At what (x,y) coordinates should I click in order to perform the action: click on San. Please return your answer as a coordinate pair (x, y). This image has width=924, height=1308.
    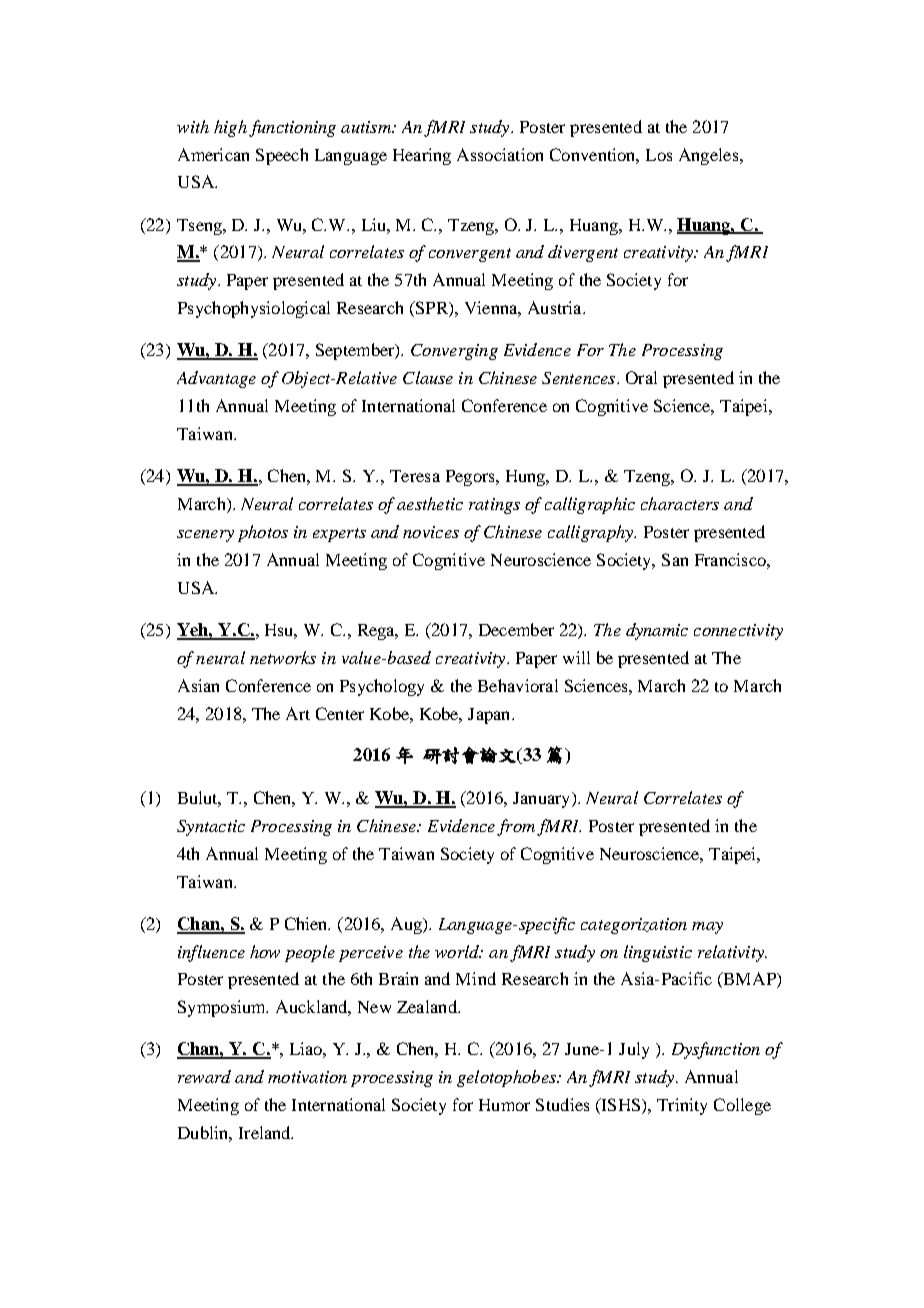
    Looking at the image, I should click on (675, 559).
